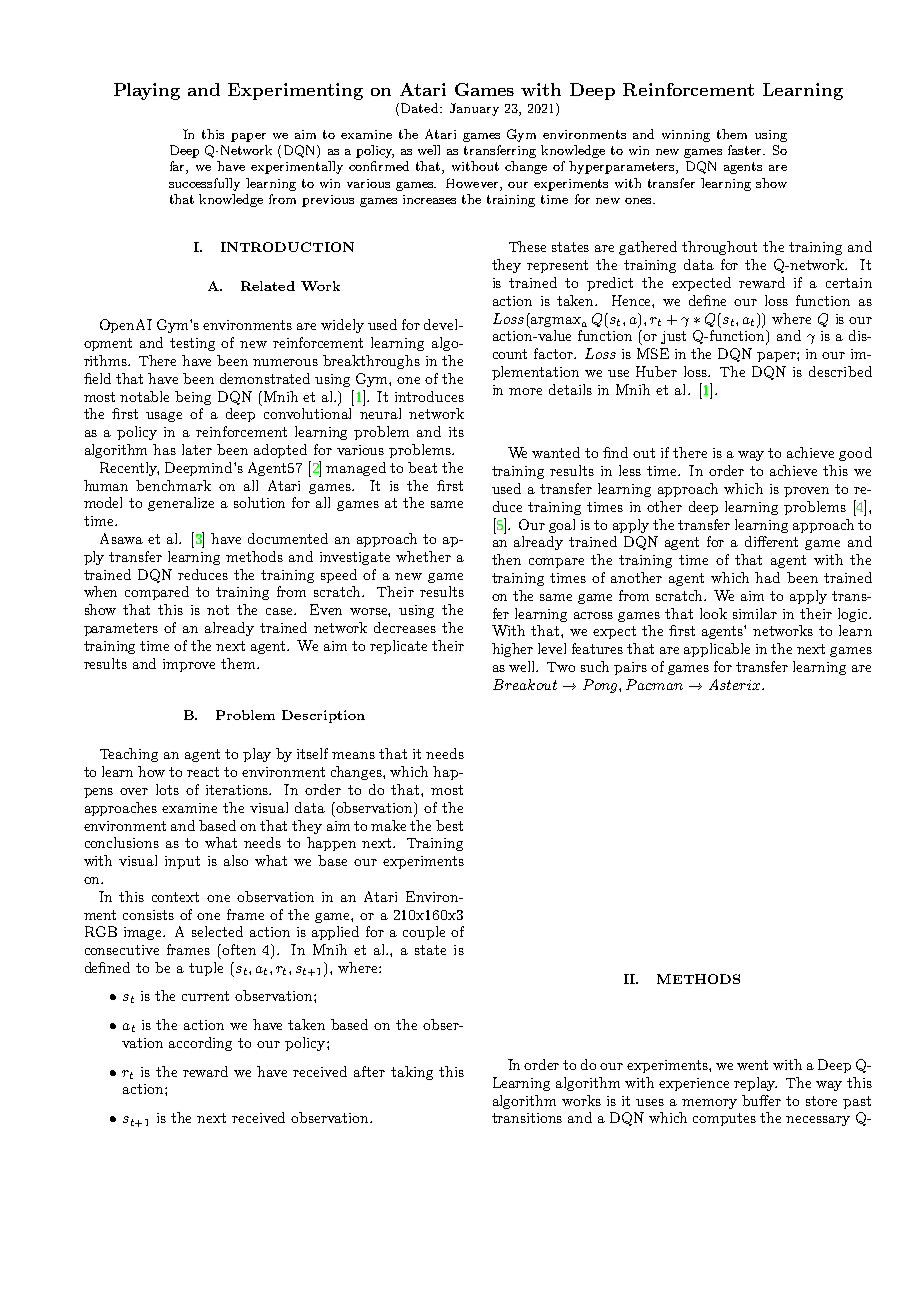 Image resolution: width=924 pixels, height=1308 pixels. Describe the element at coordinates (525, 391) in the image. I see `more` at that location.
